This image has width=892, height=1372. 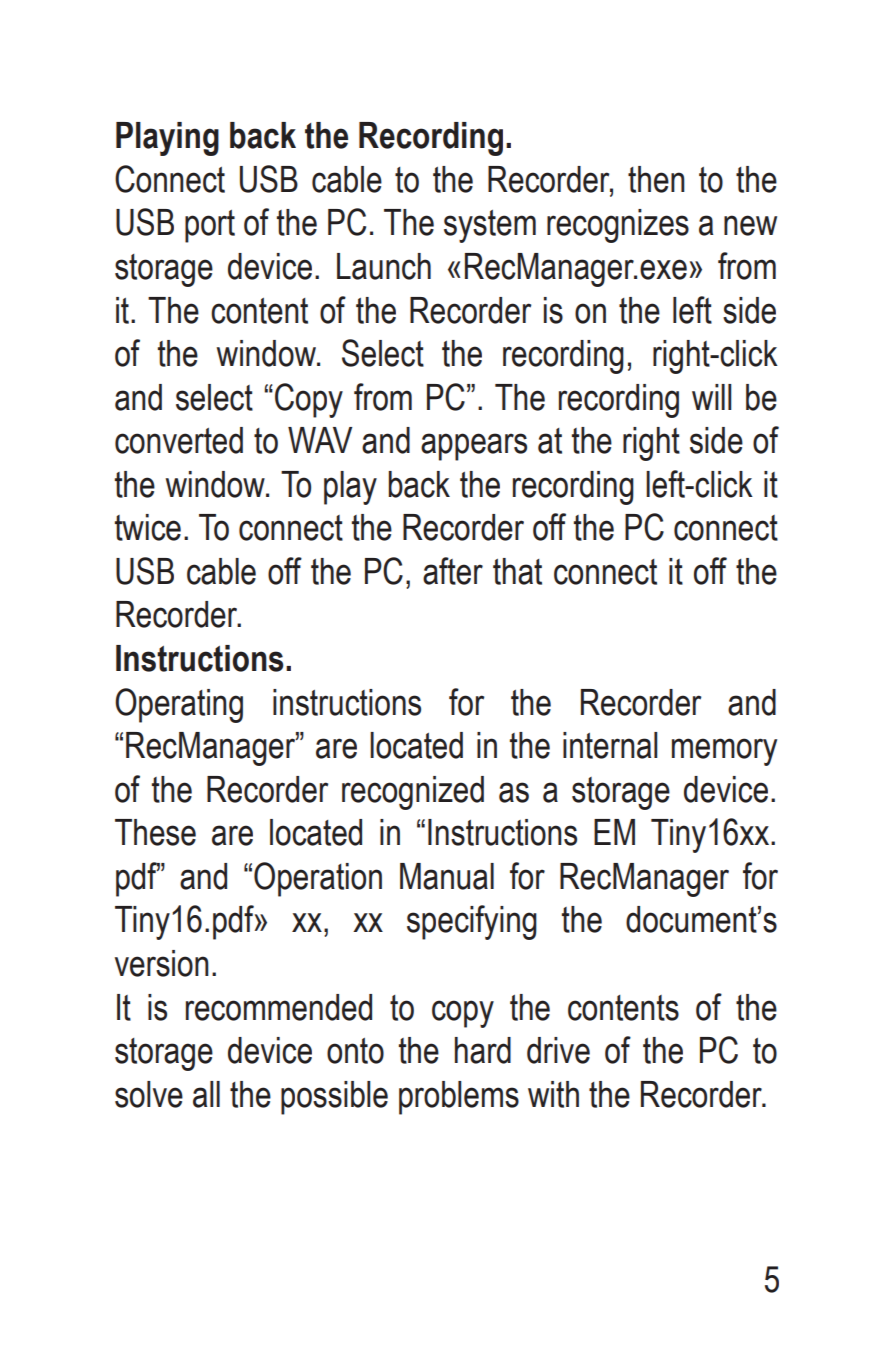 I want to click on system, so click(x=490, y=226).
